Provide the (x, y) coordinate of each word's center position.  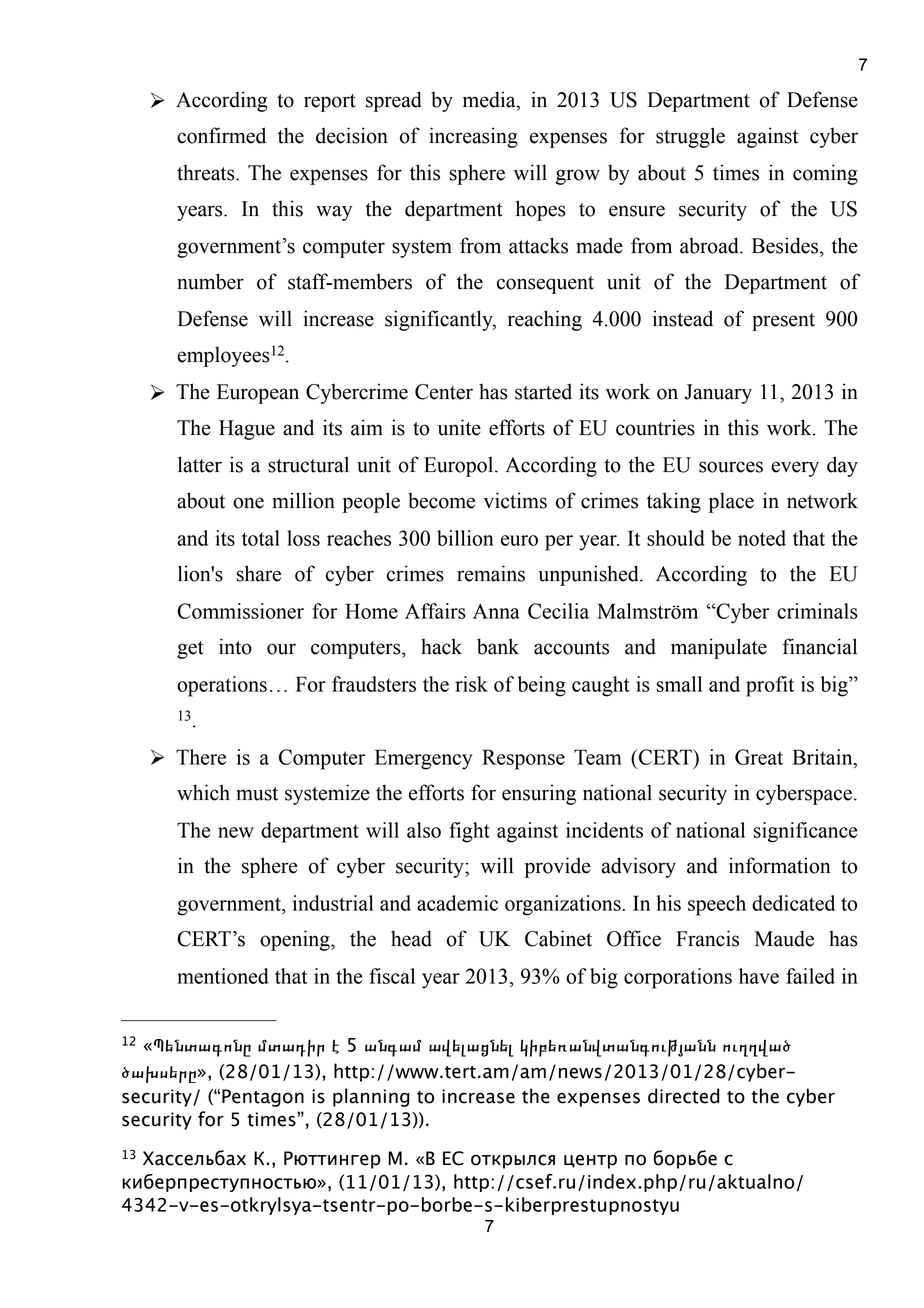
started (543, 391)
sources (731, 467)
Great (759, 757)
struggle (690, 137)
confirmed (221, 135)
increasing (473, 137)
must (257, 794)
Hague (247, 430)
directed (683, 1096)
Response (523, 759)
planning (371, 1097)
